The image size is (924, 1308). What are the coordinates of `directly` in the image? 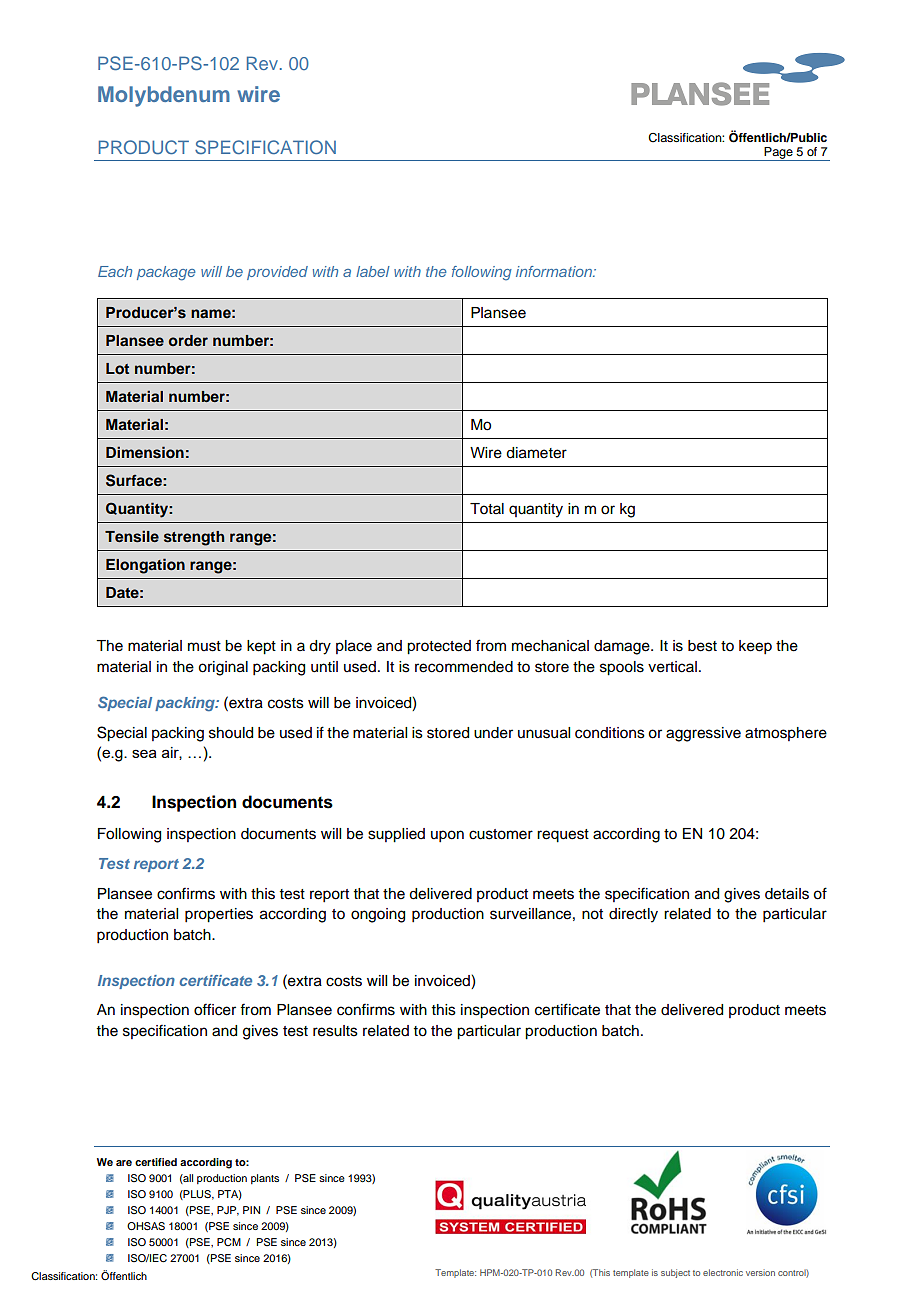 It's located at (633, 915).
